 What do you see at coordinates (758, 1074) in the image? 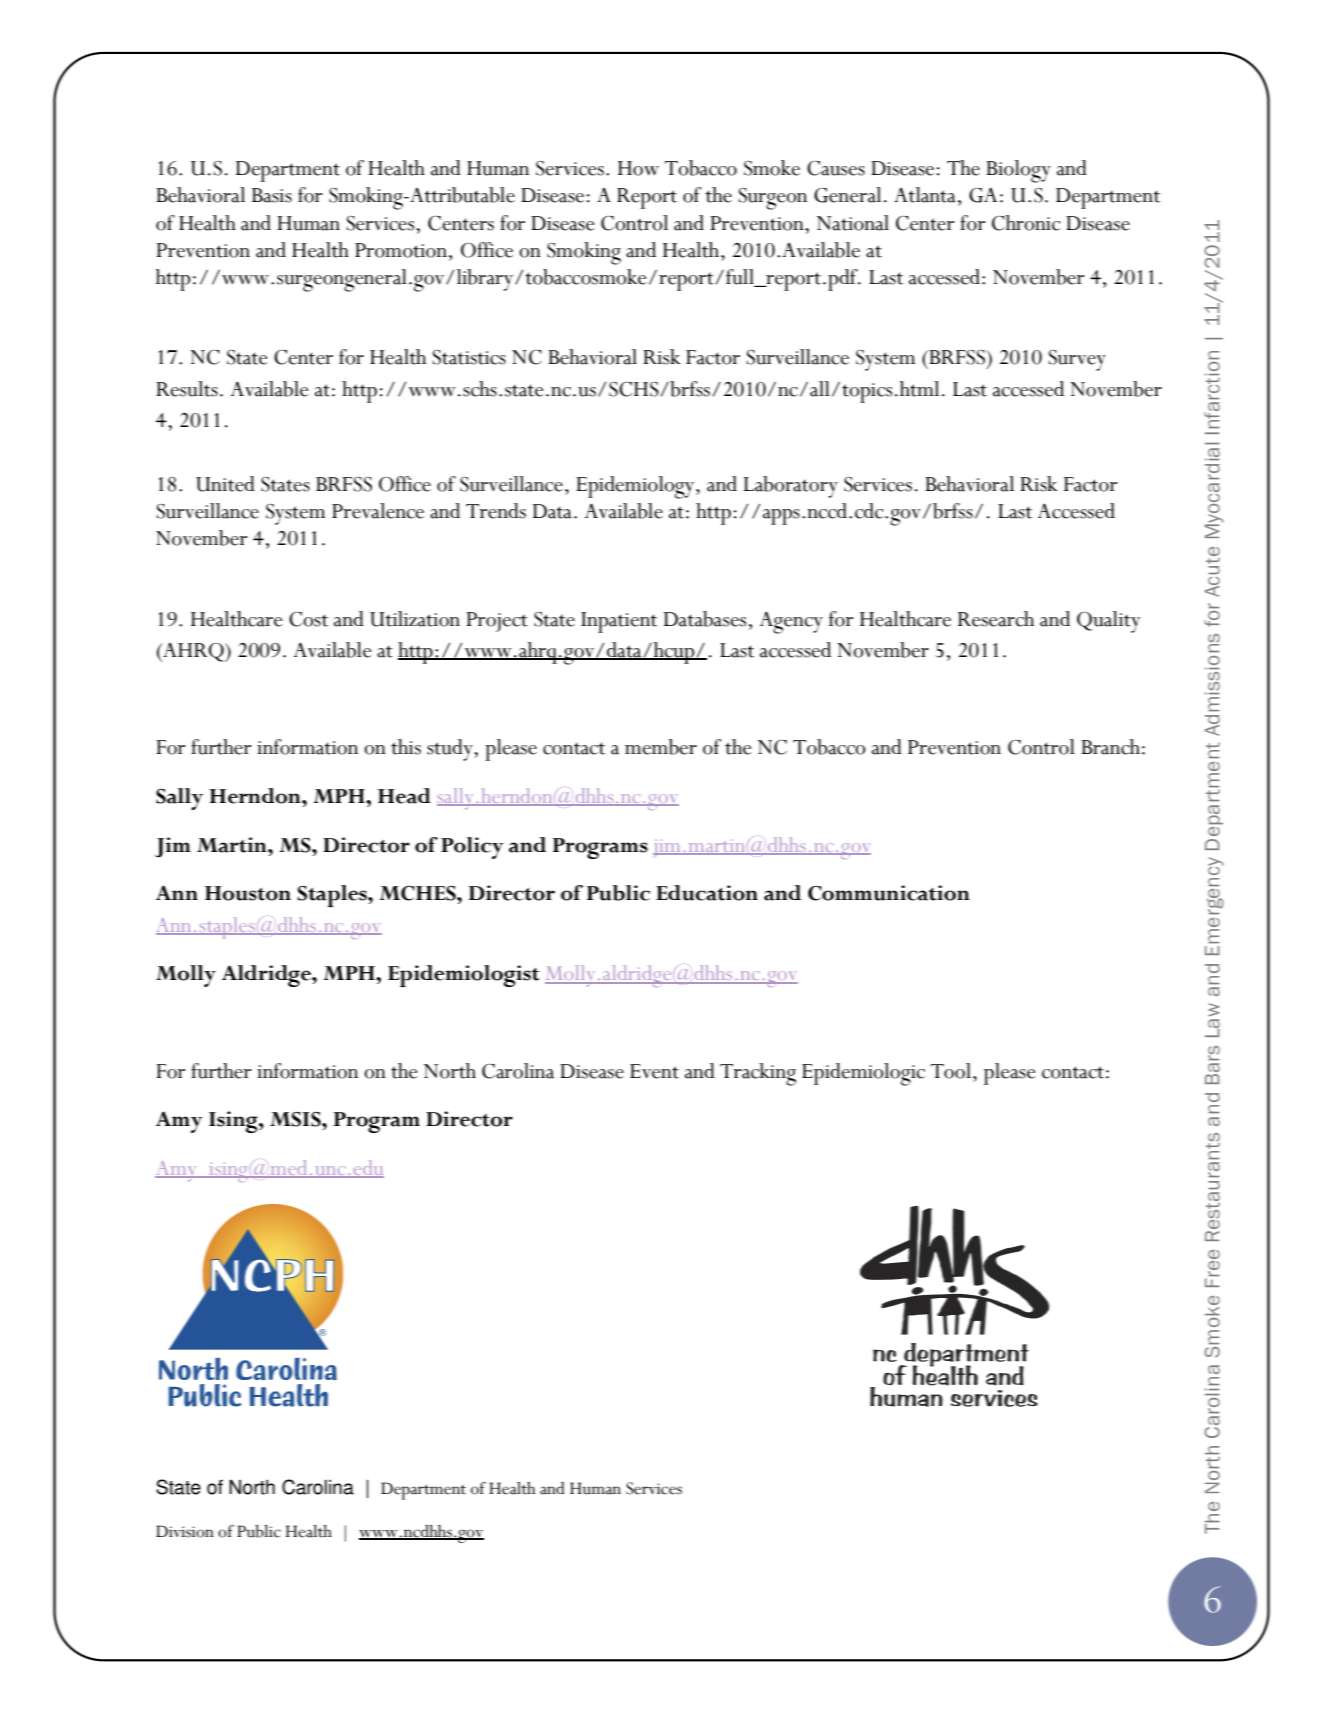
I see `Tracking` at bounding box center [758, 1074].
